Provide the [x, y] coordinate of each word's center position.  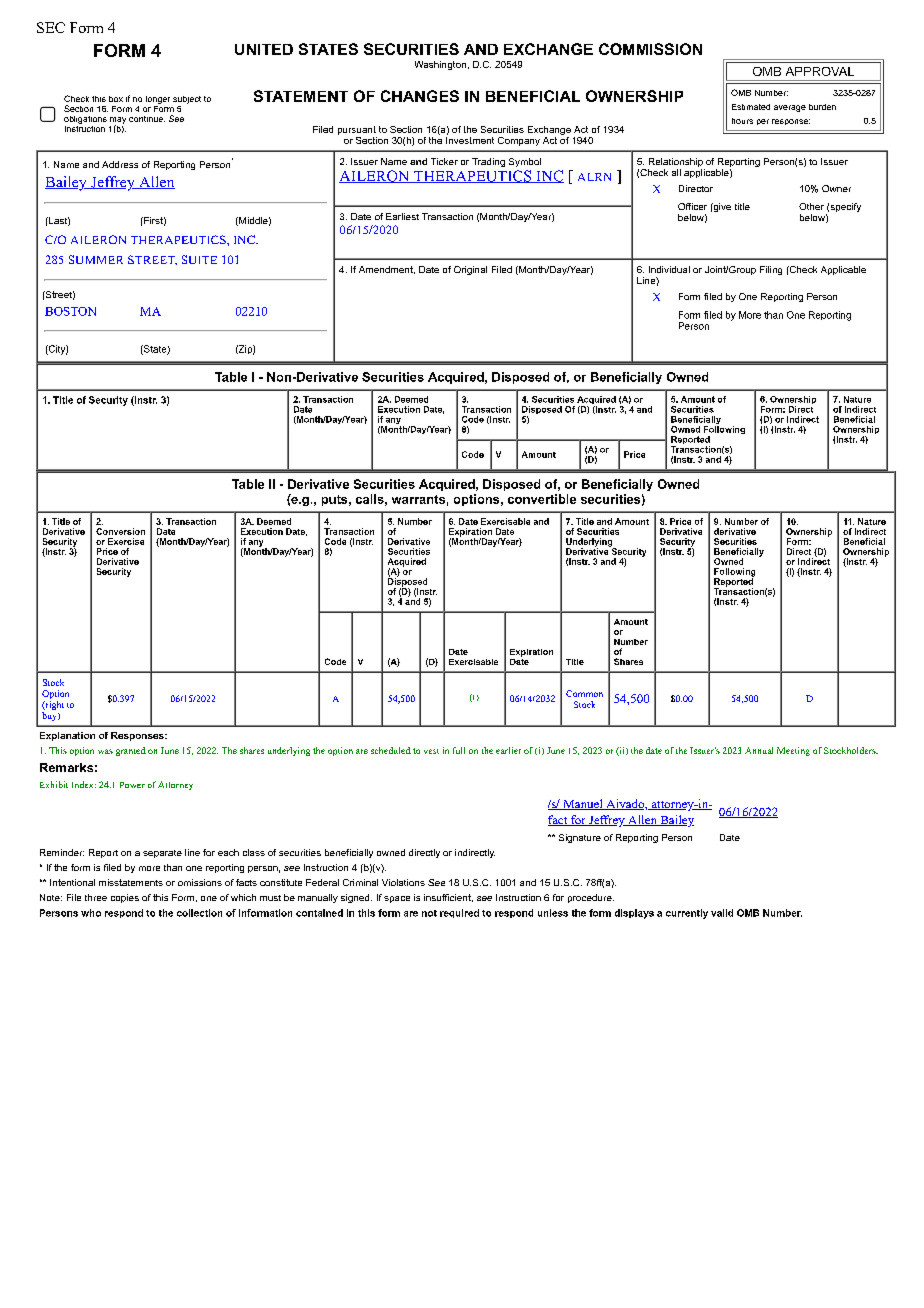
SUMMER [96, 259]
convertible [542, 499]
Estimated [751, 107]
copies [125, 898]
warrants [418, 499]
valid [722, 913]
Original [470, 270]
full [459, 750]
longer [158, 100]
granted [131, 751]
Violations [403, 882]
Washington [440, 65]
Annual [759, 750]
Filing [771, 270]
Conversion [120, 531]
